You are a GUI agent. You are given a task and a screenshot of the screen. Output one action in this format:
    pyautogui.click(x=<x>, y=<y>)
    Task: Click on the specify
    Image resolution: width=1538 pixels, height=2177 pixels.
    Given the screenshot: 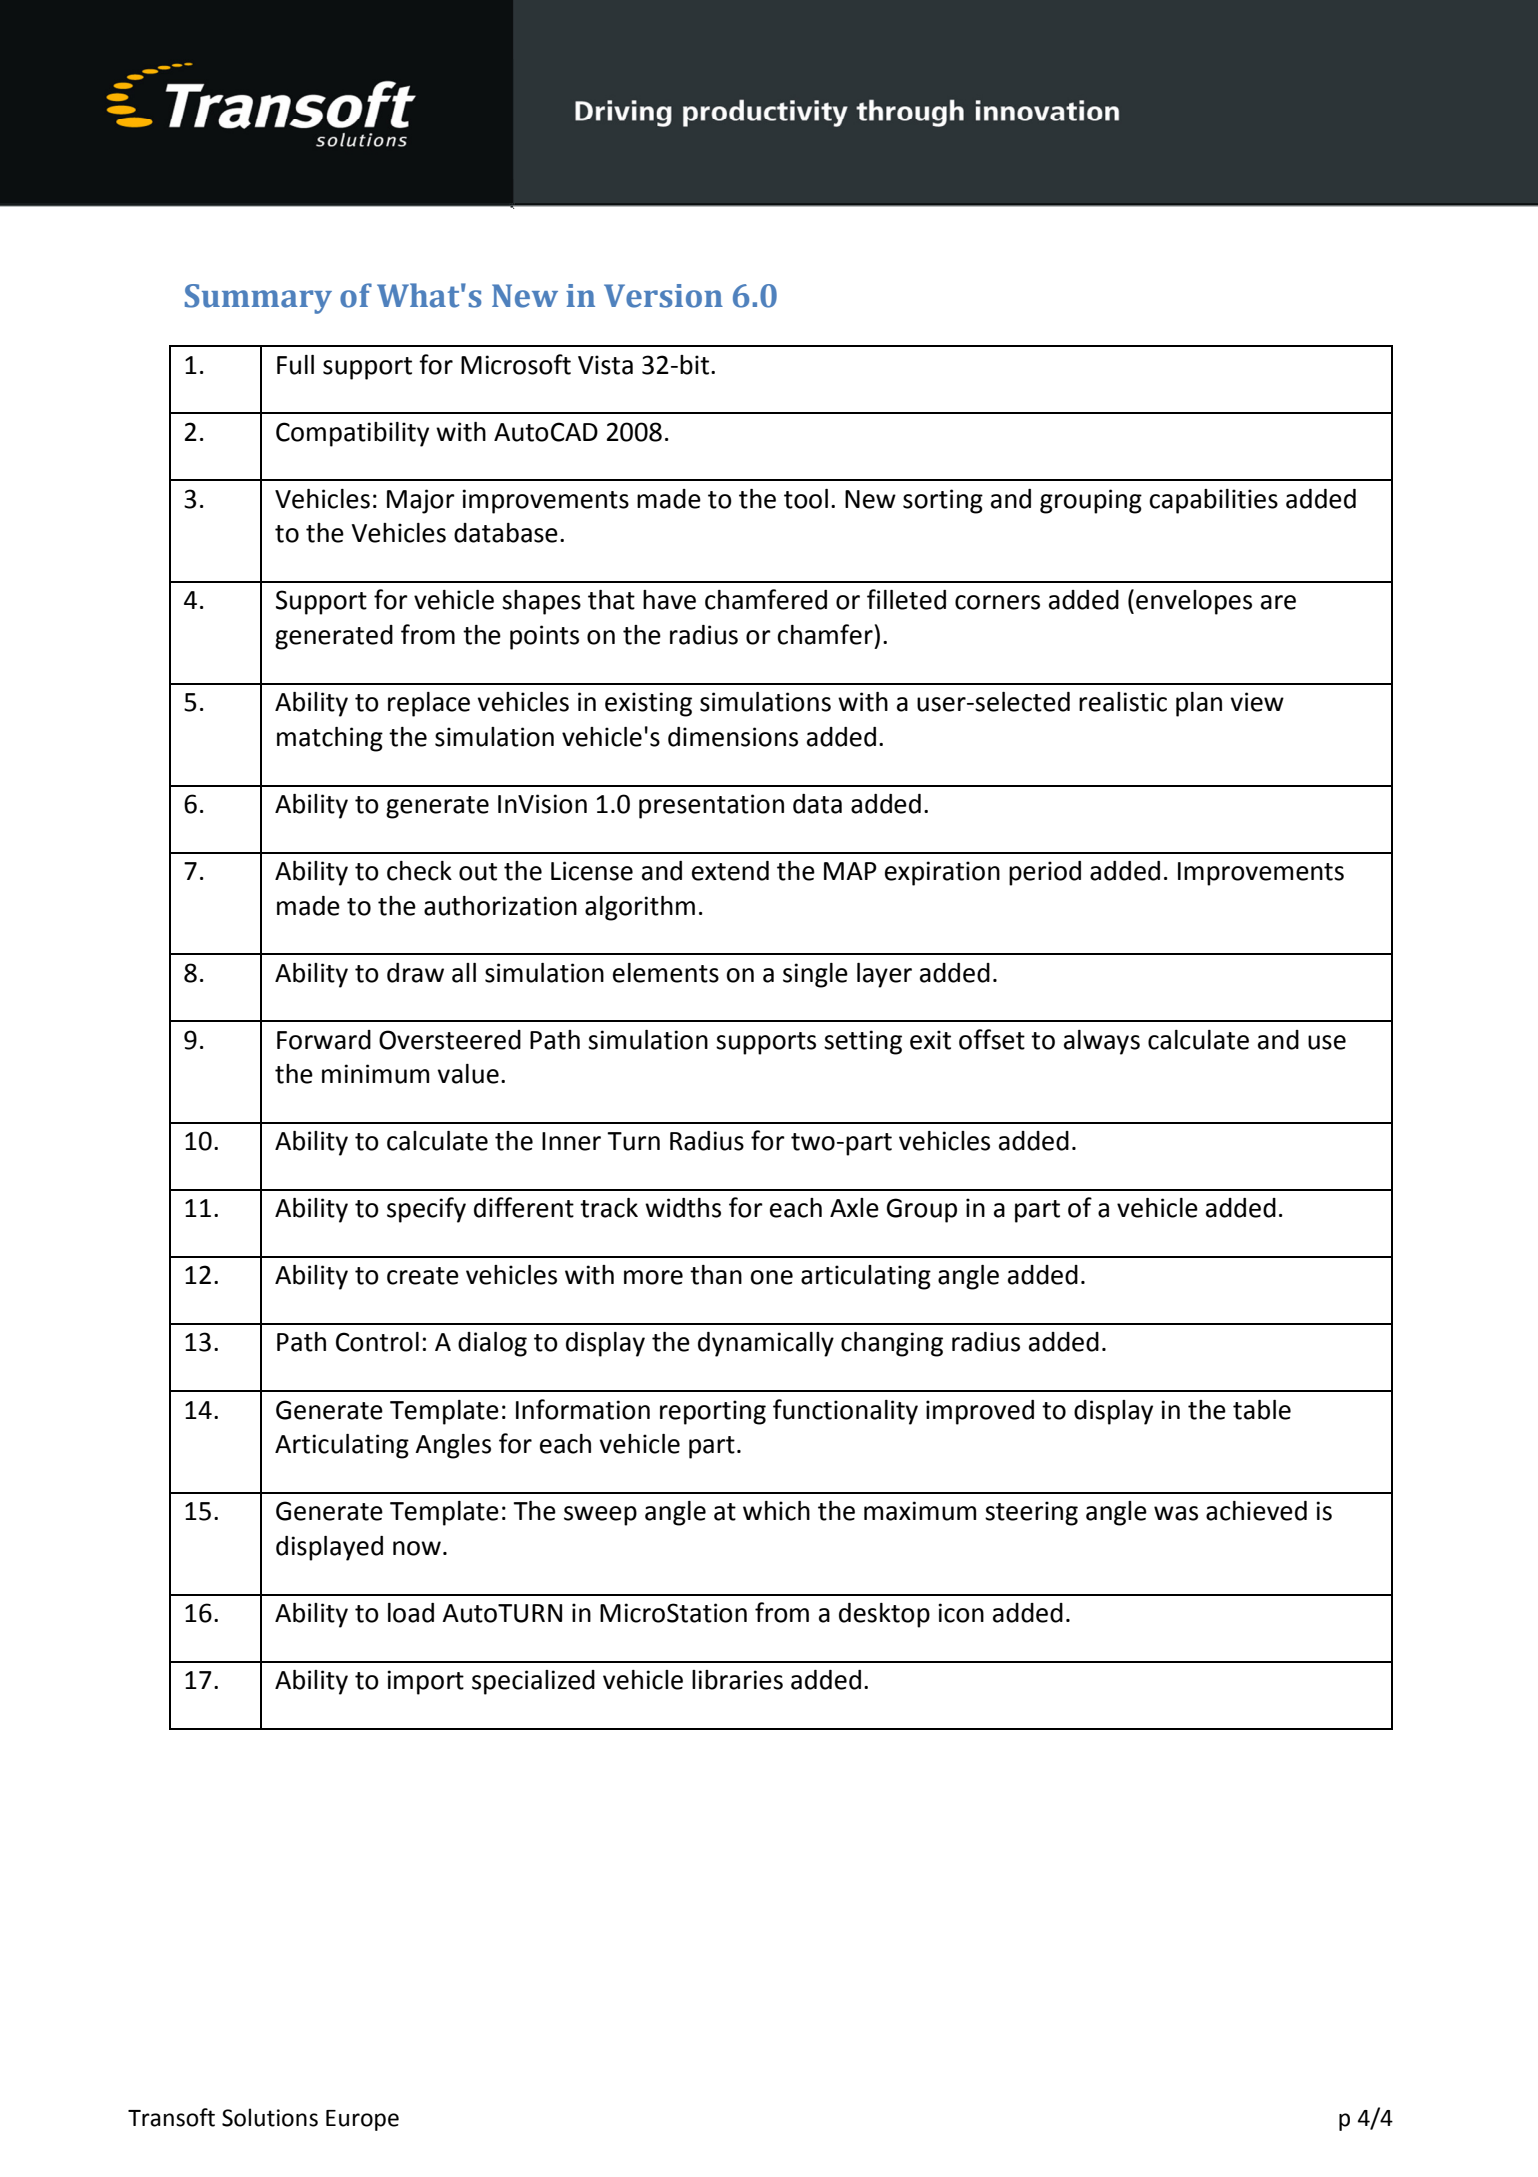 What is the action you would take?
    pyautogui.click(x=426, y=1210)
